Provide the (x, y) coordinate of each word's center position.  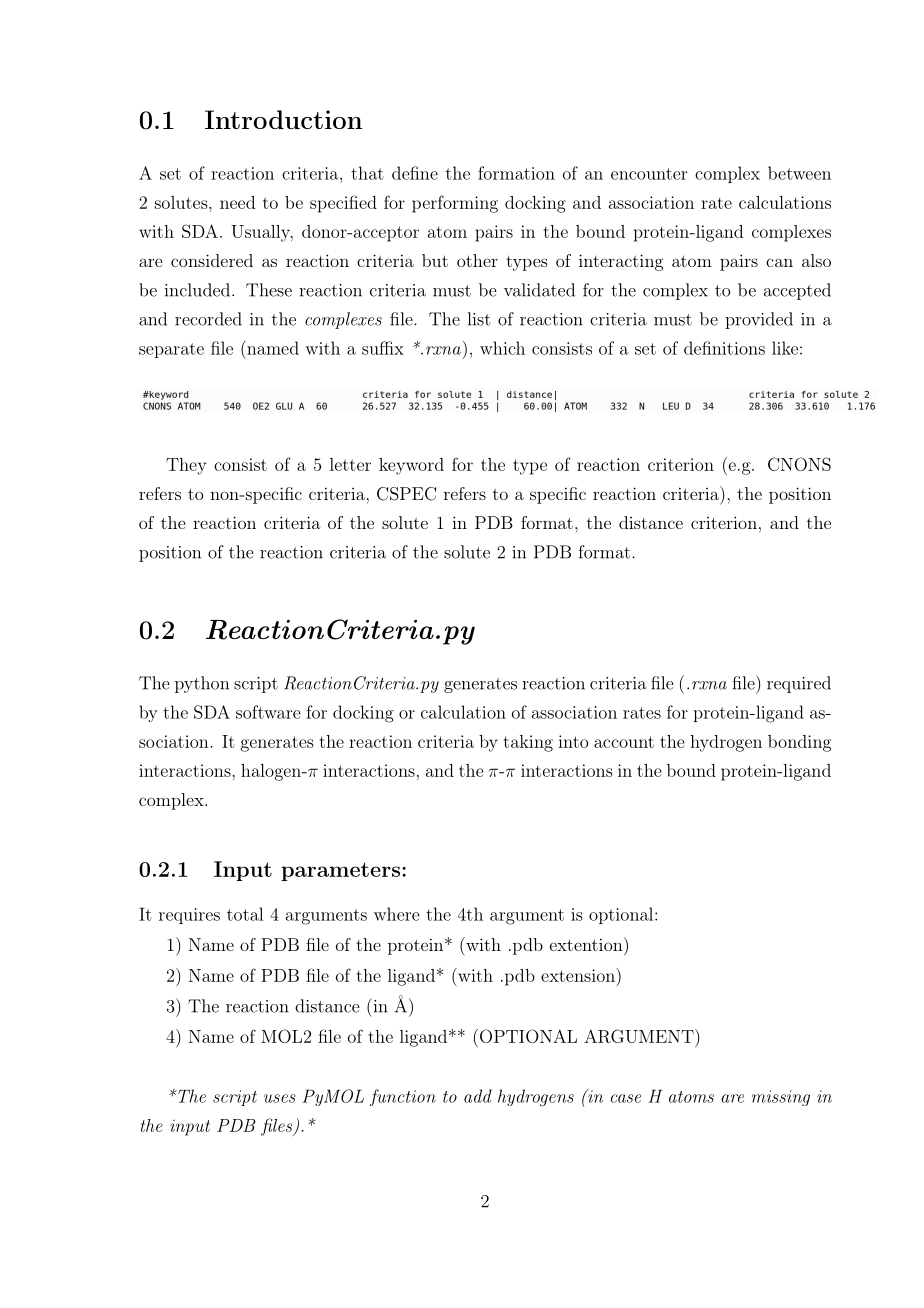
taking (528, 743)
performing (455, 204)
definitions (724, 348)
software (268, 712)
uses (280, 1098)
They (186, 466)
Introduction (283, 119)
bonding (799, 743)
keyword (411, 466)
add (478, 1096)
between (799, 173)
